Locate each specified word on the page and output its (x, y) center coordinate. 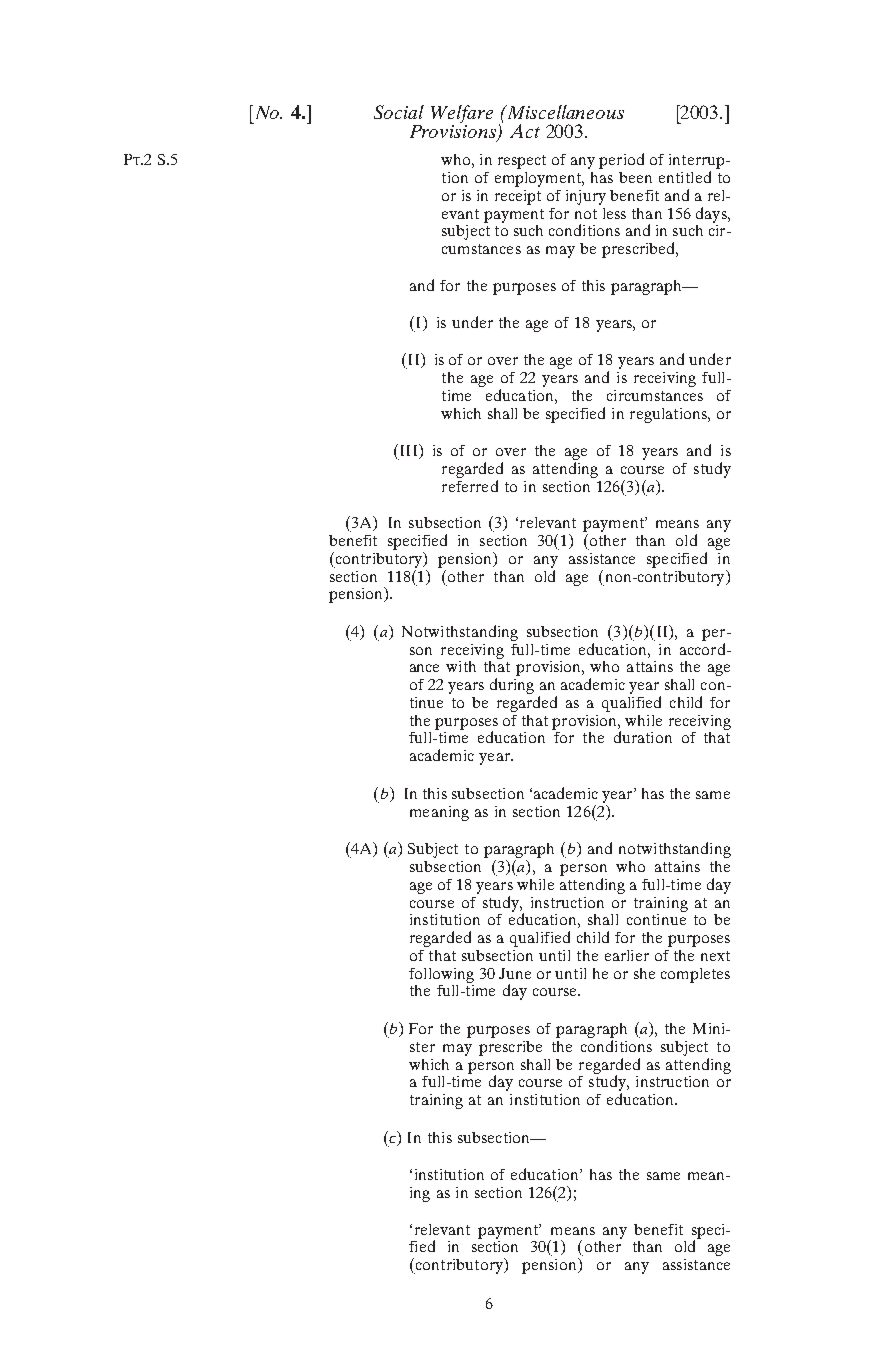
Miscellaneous (565, 112)
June (515, 973)
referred (470, 486)
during (512, 686)
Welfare (462, 114)
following (441, 975)
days (712, 215)
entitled (685, 177)
